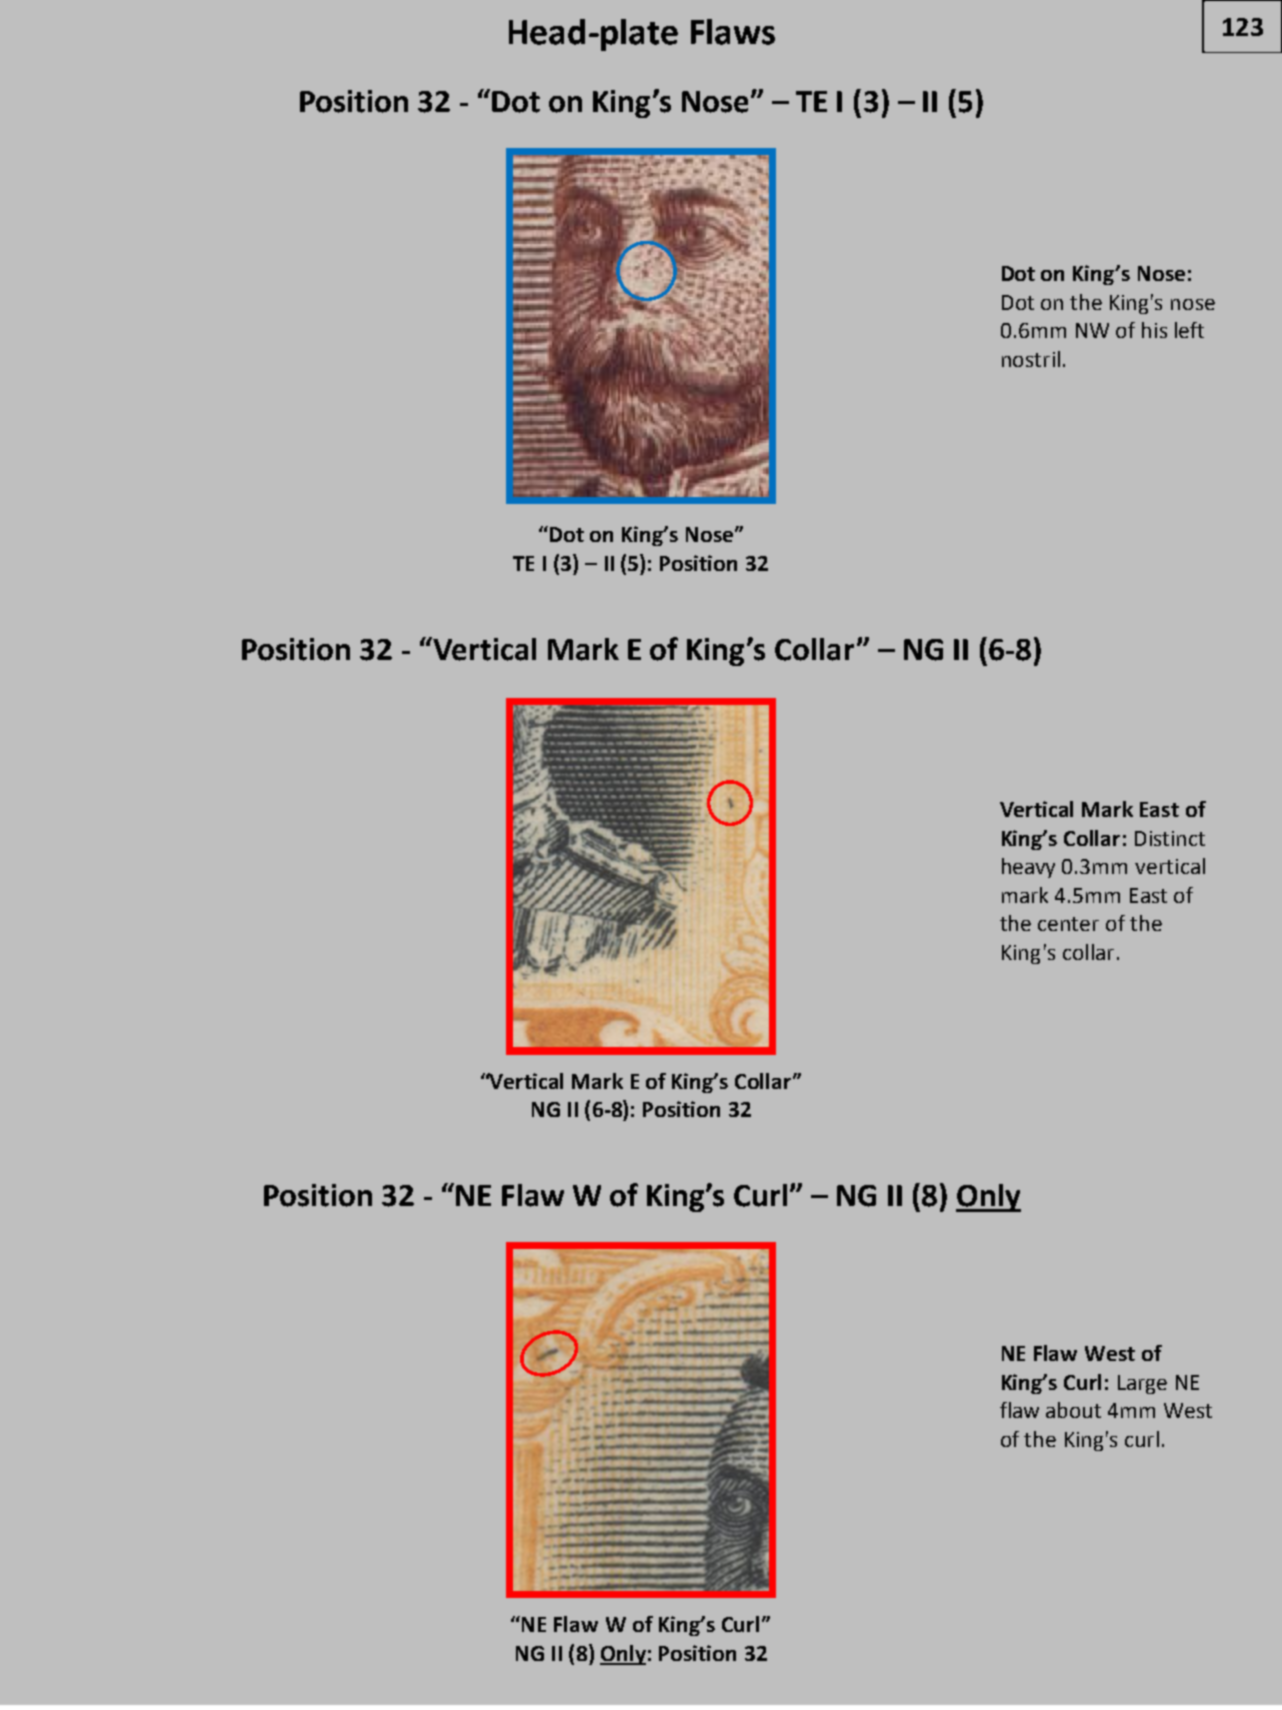 The image size is (1282, 1710). I want to click on Distinct, so click(1170, 838).
